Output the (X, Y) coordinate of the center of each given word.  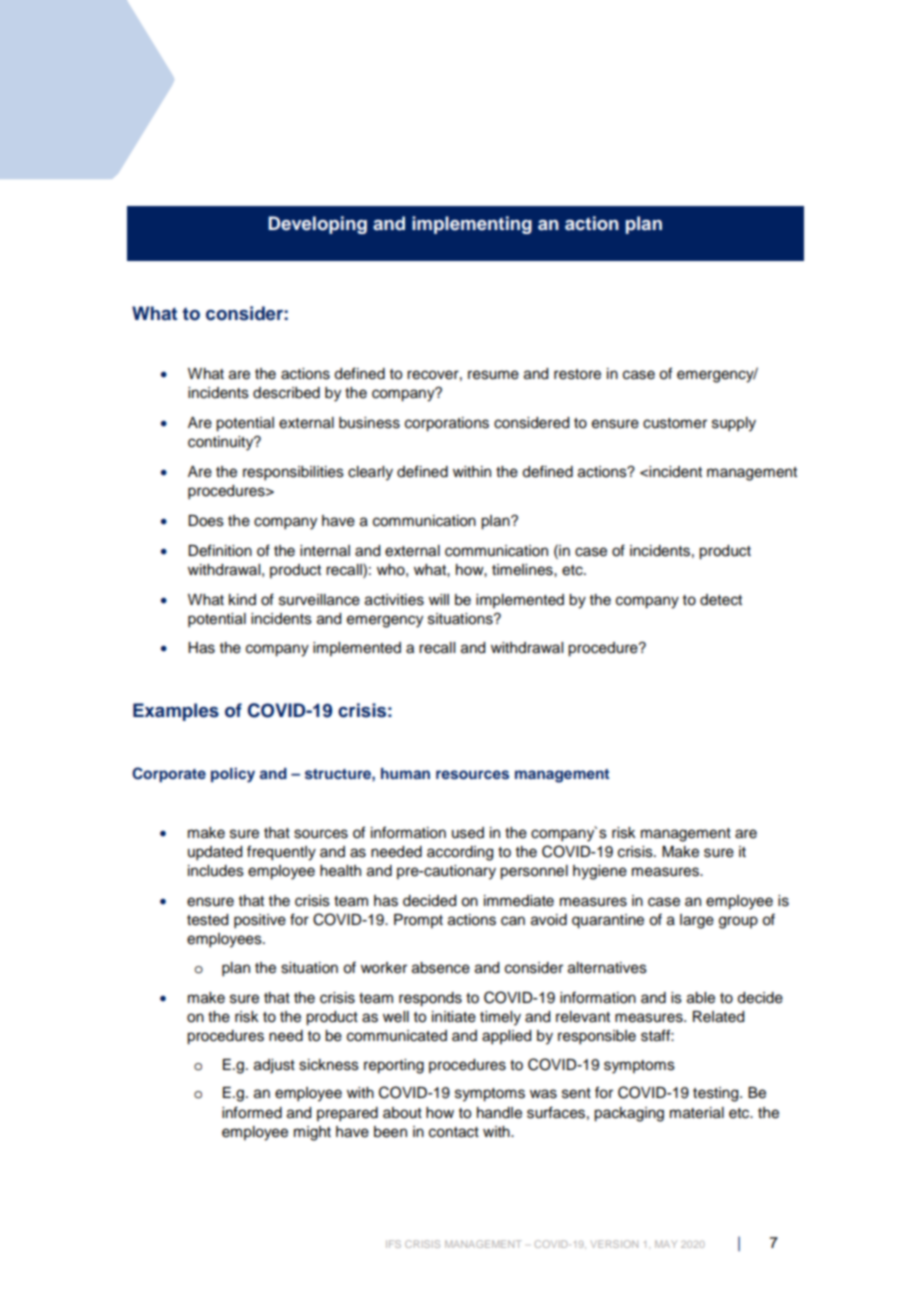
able (701, 998)
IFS (393, 1244)
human (405, 773)
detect (721, 600)
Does (206, 521)
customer (675, 423)
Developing (317, 225)
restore (577, 374)
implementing (472, 225)
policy (233, 775)
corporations (447, 424)
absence (441, 968)
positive (260, 921)
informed (252, 1112)
